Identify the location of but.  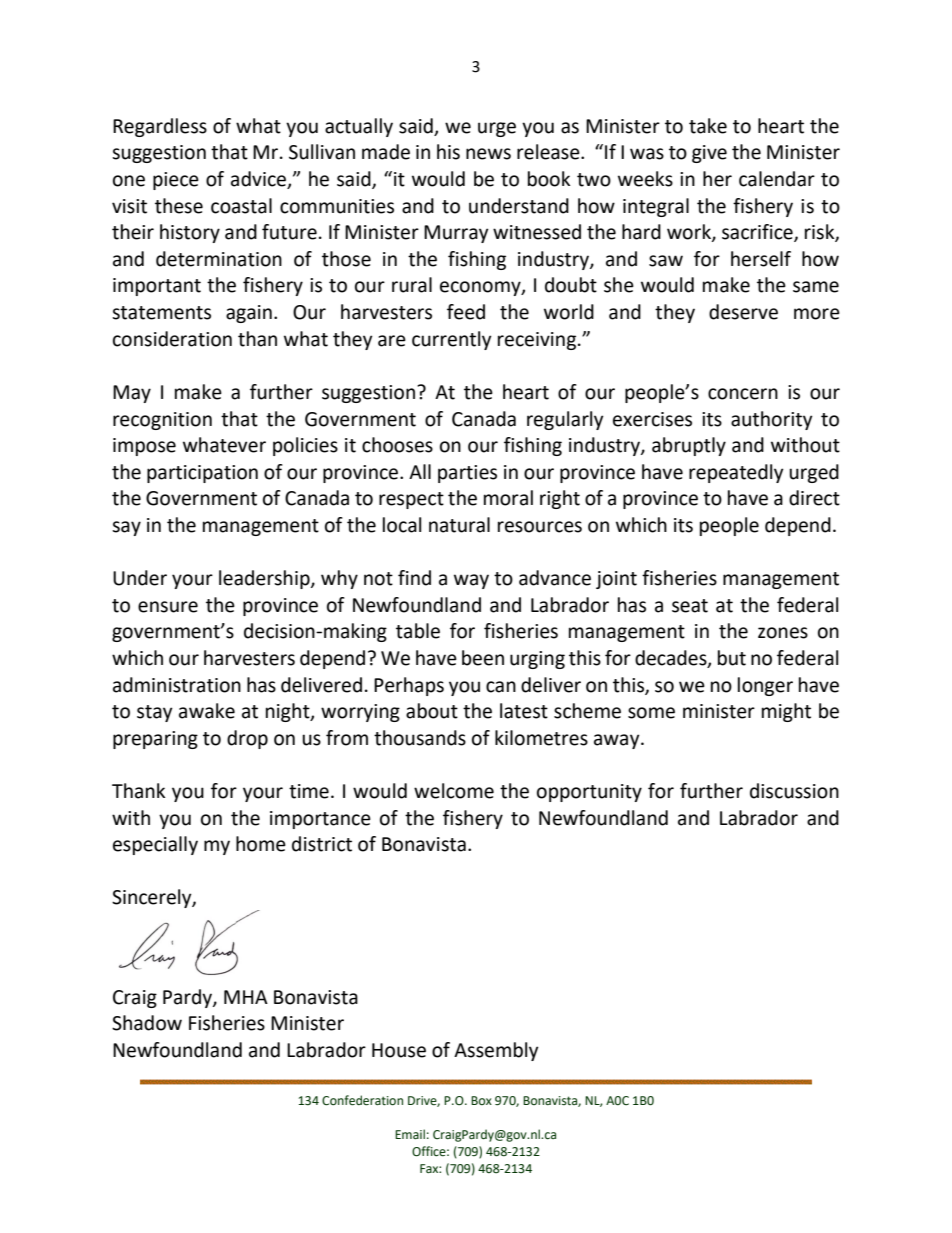
(732, 658).
